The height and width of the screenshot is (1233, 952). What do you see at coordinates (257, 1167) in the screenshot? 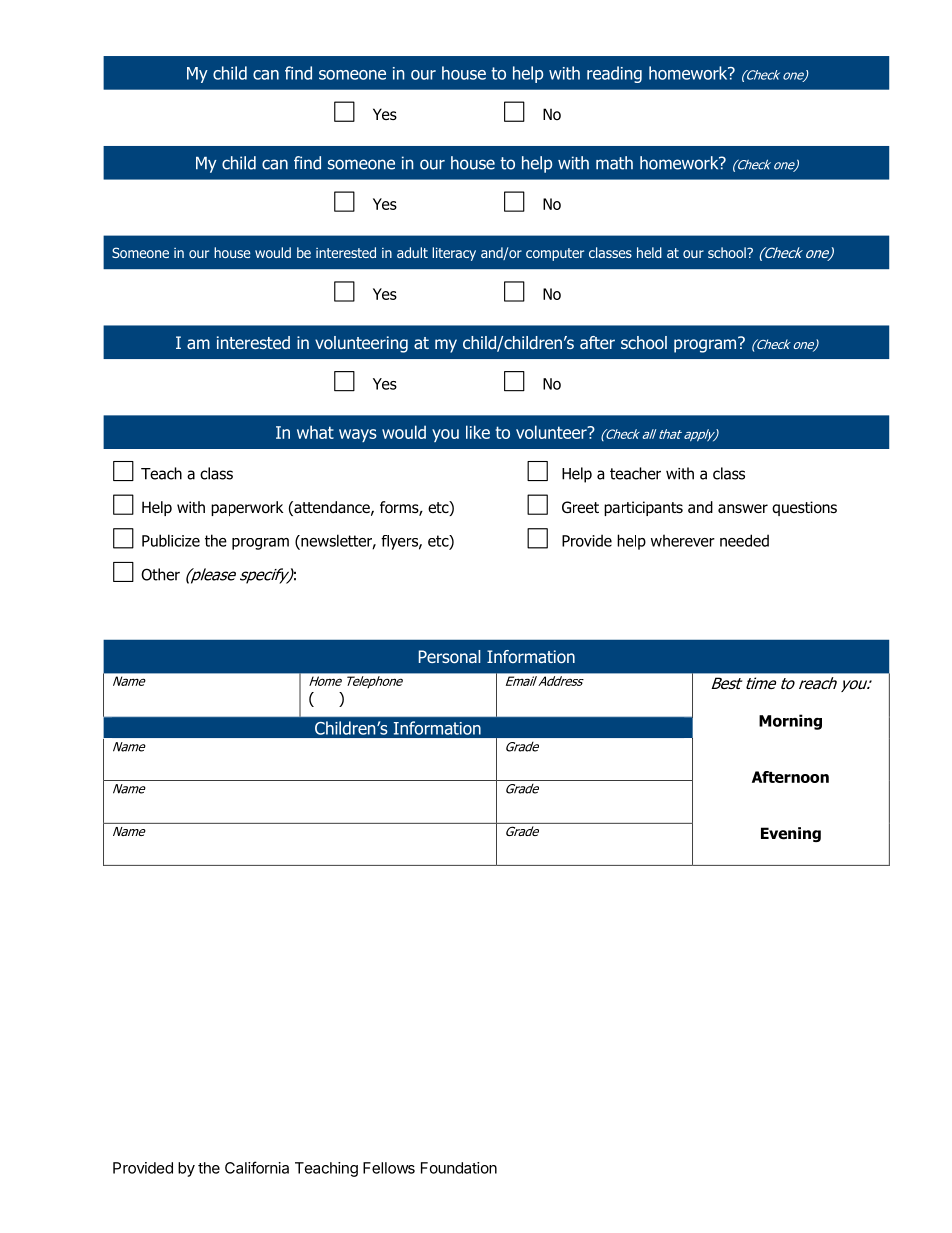
I see `California` at bounding box center [257, 1167].
